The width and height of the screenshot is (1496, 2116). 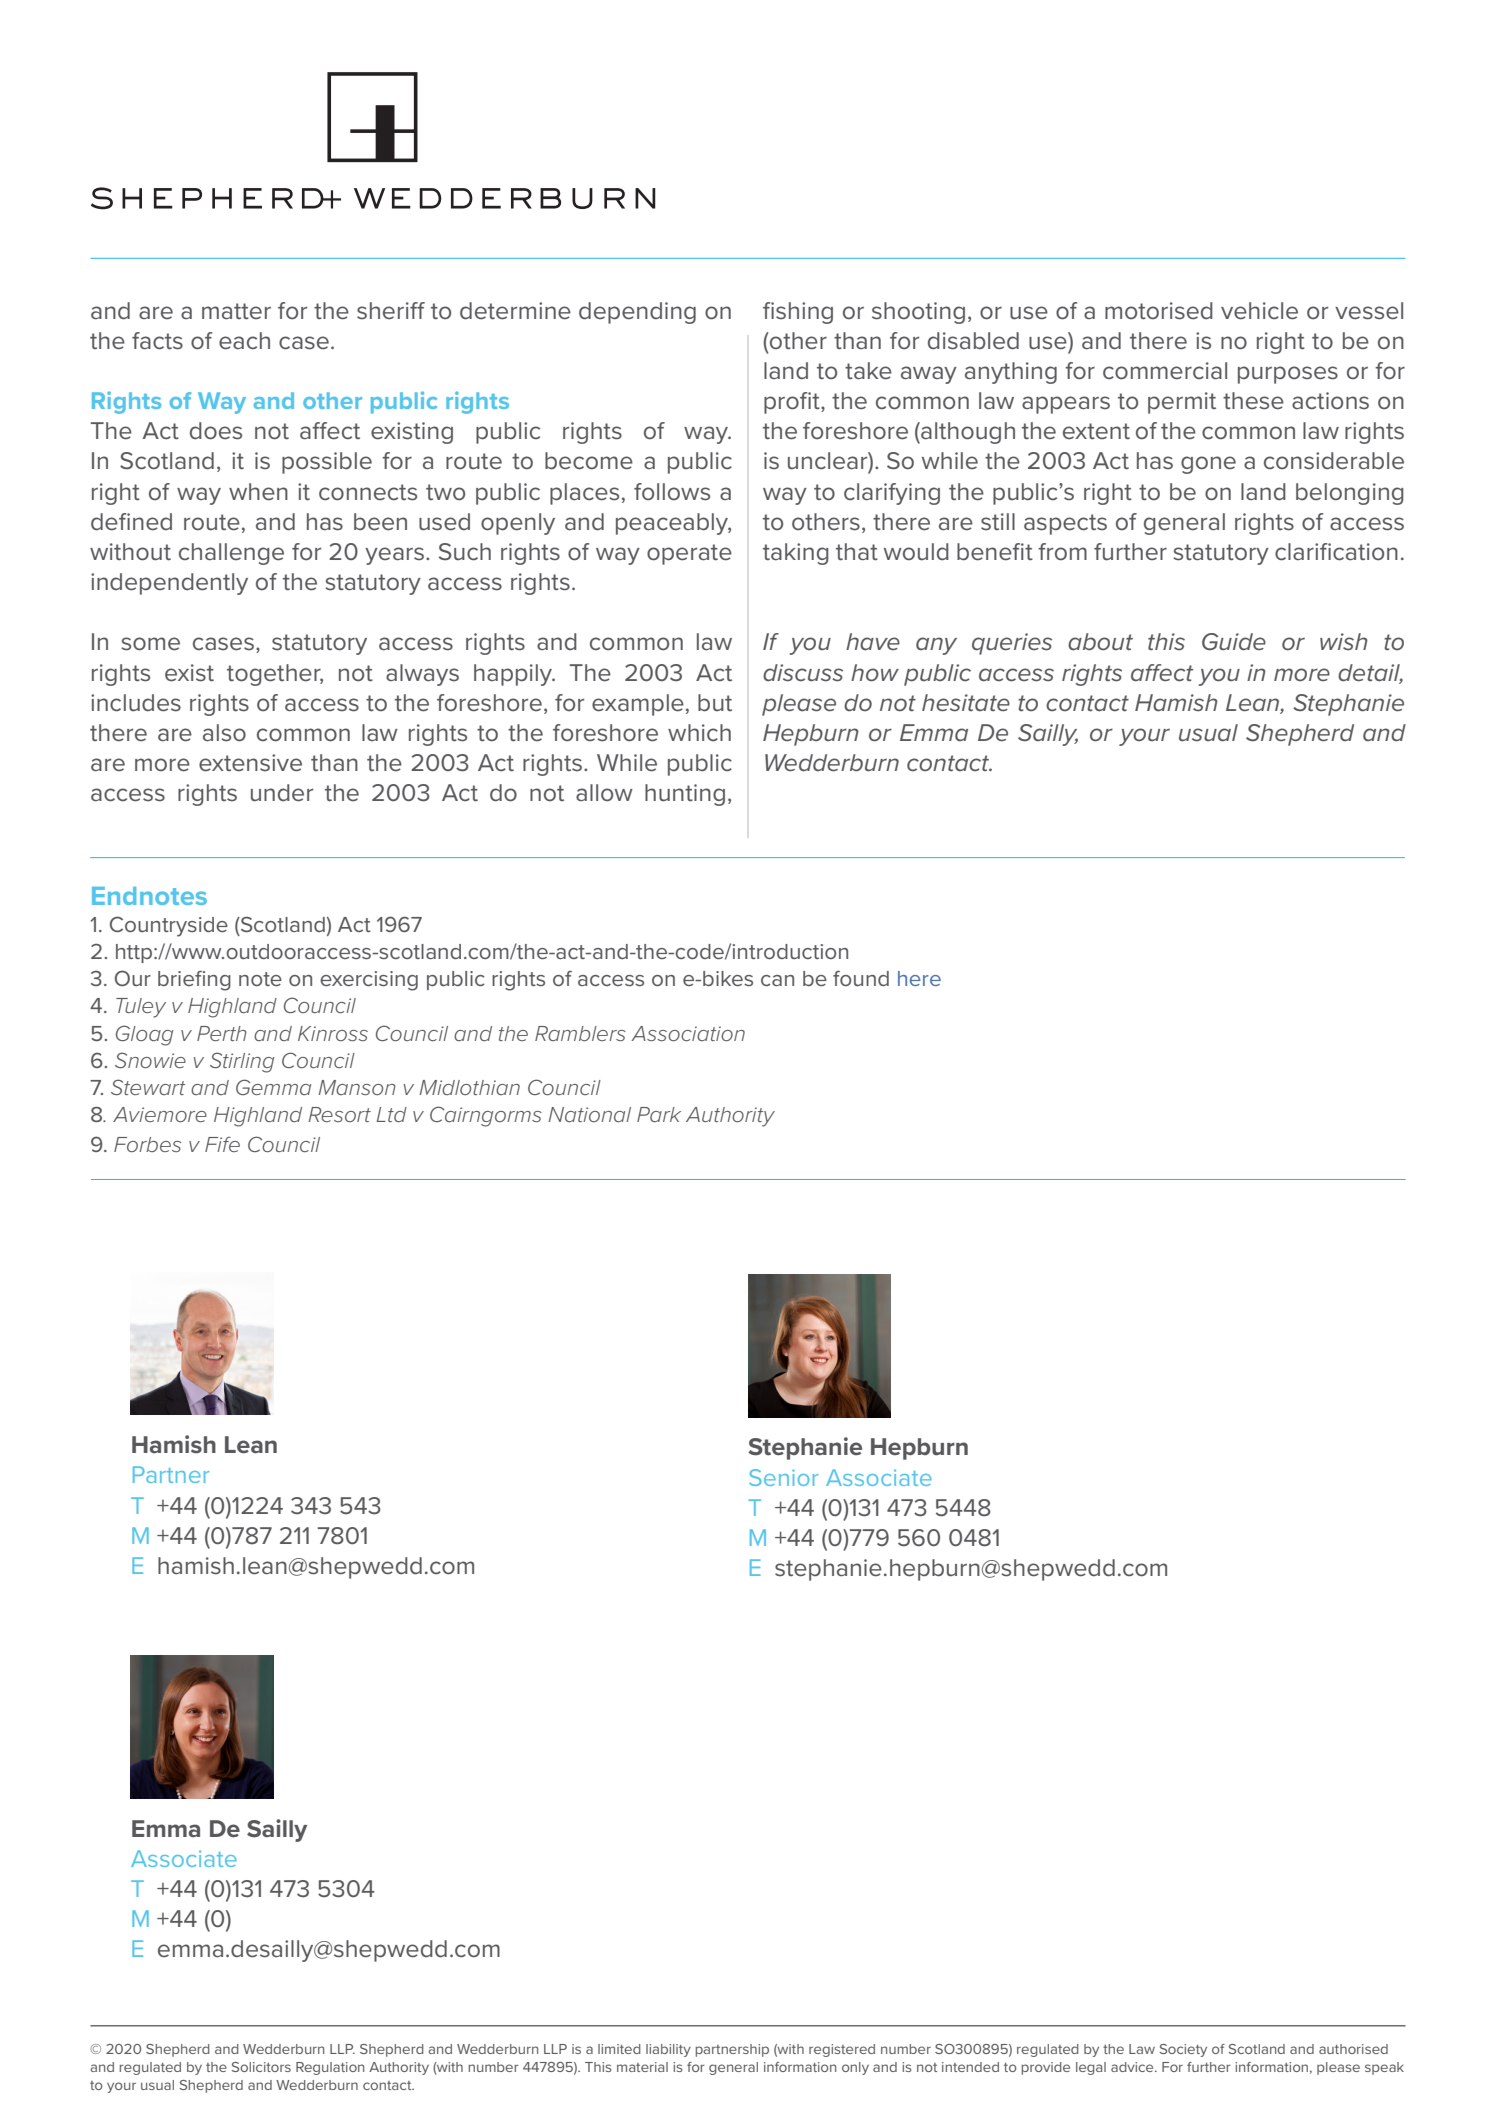 I want to click on Society, so click(x=1183, y=2050).
